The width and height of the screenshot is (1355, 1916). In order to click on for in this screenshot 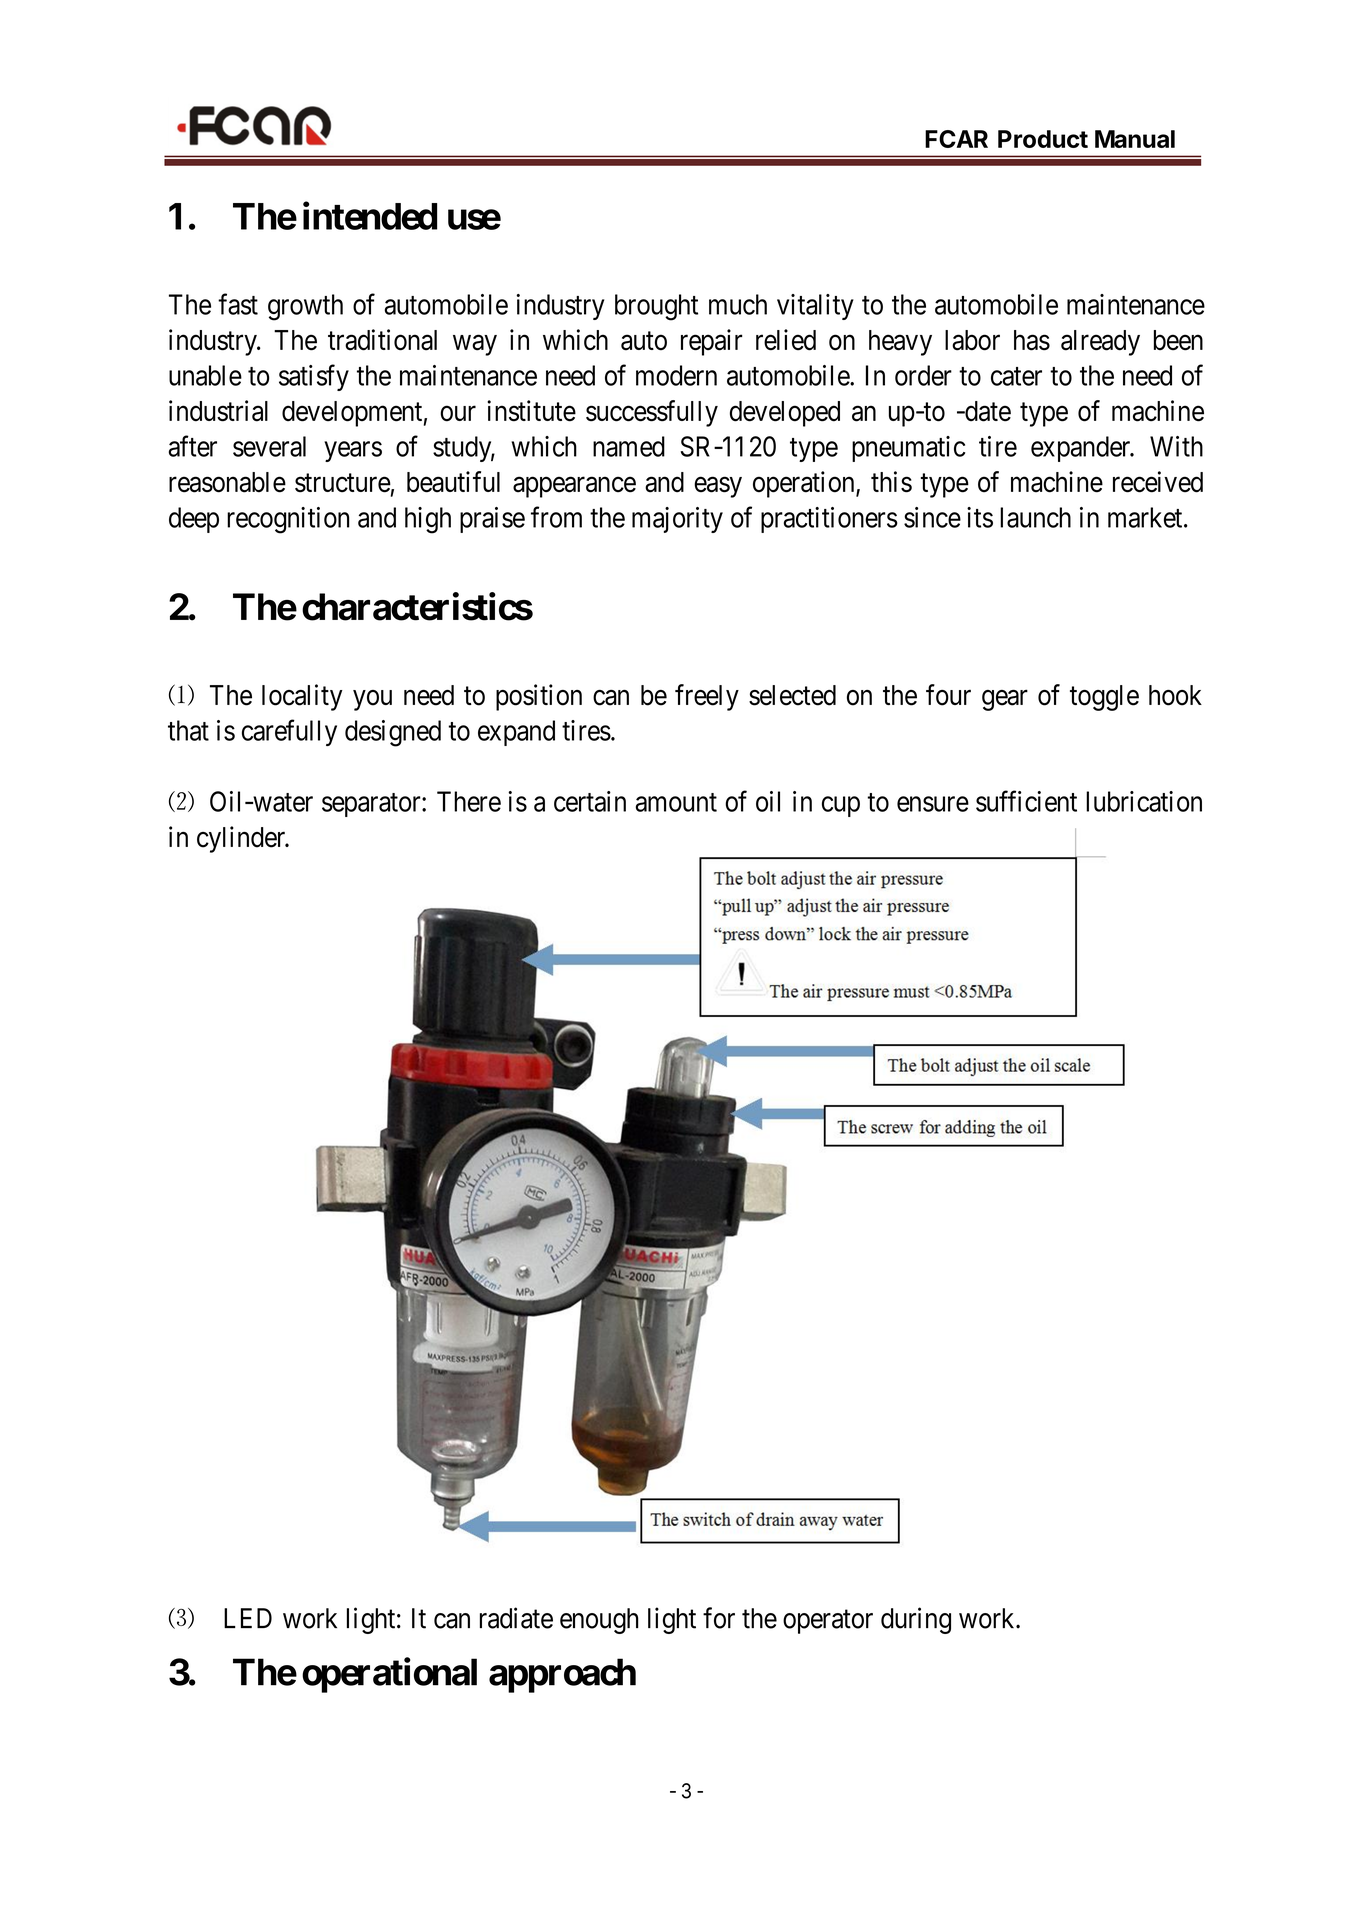, I will do `click(719, 1618)`.
